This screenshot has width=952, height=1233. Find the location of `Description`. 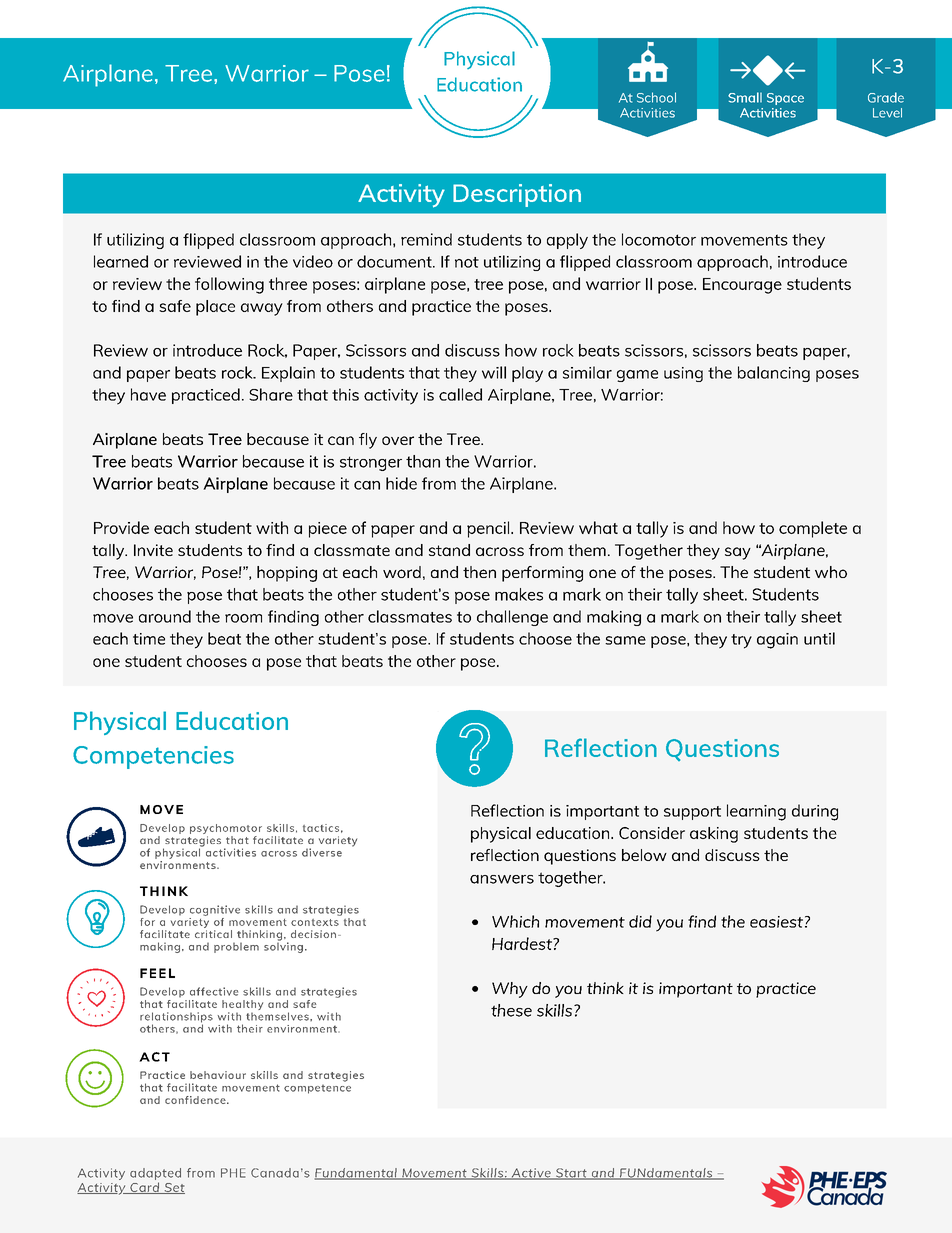

Description is located at coordinates (517, 195).
